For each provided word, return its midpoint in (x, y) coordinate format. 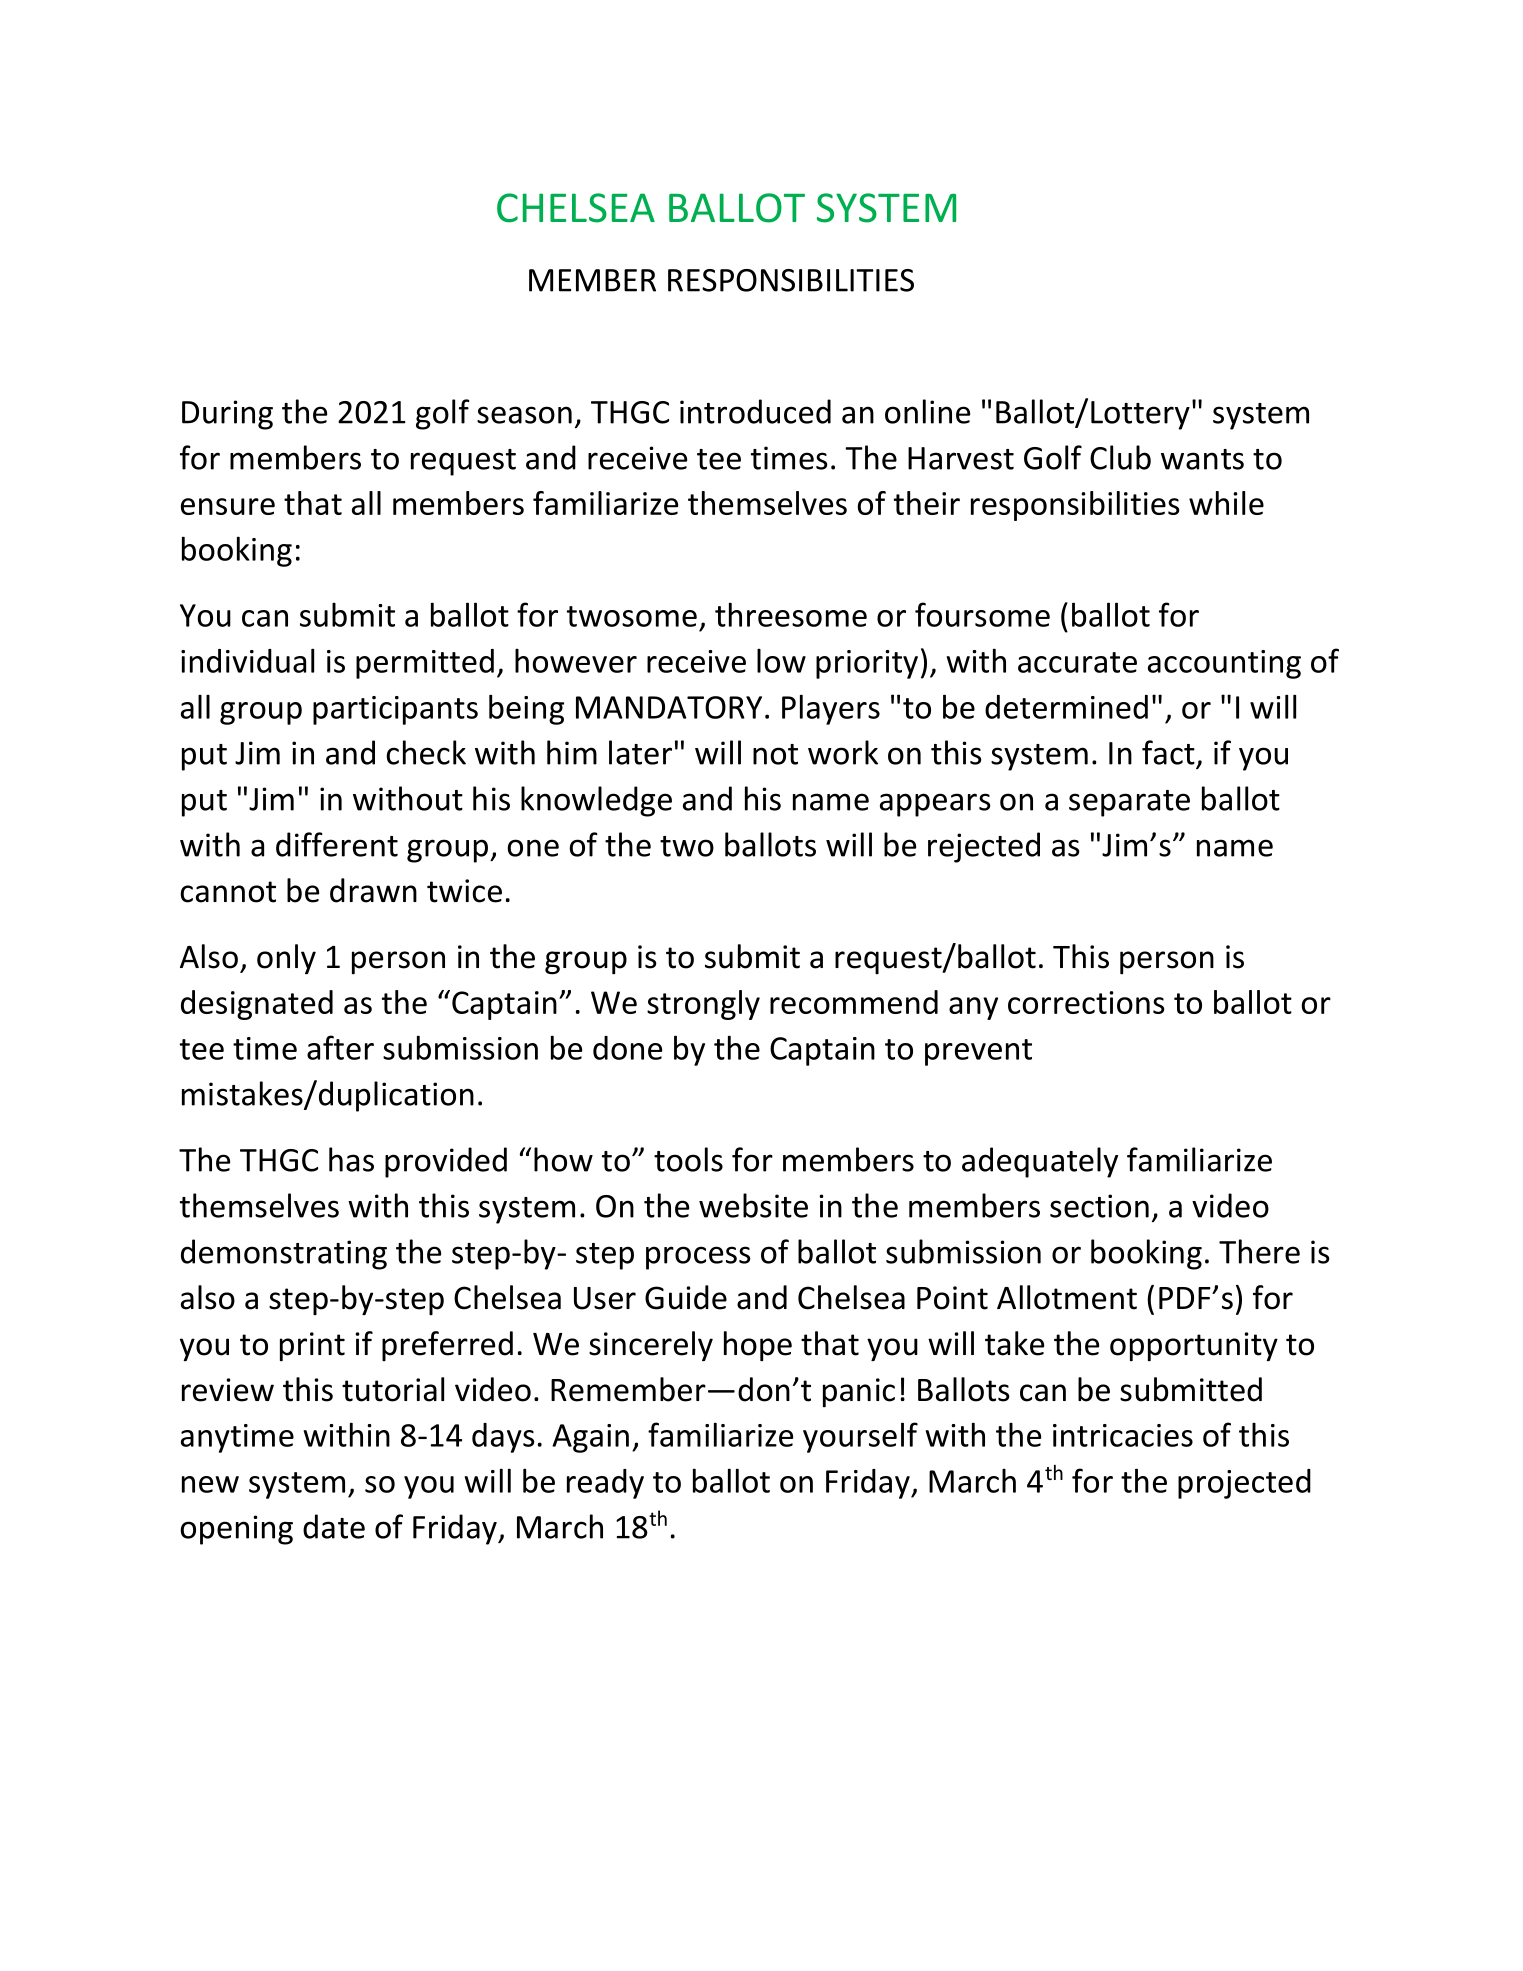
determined (1066, 707)
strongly (703, 1005)
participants (395, 710)
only (286, 959)
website (753, 1205)
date (334, 1526)
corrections (1086, 1002)
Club (1120, 457)
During (227, 415)
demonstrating (284, 1254)
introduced (755, 411)
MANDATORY (669, 707)
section (1099, 1206)
